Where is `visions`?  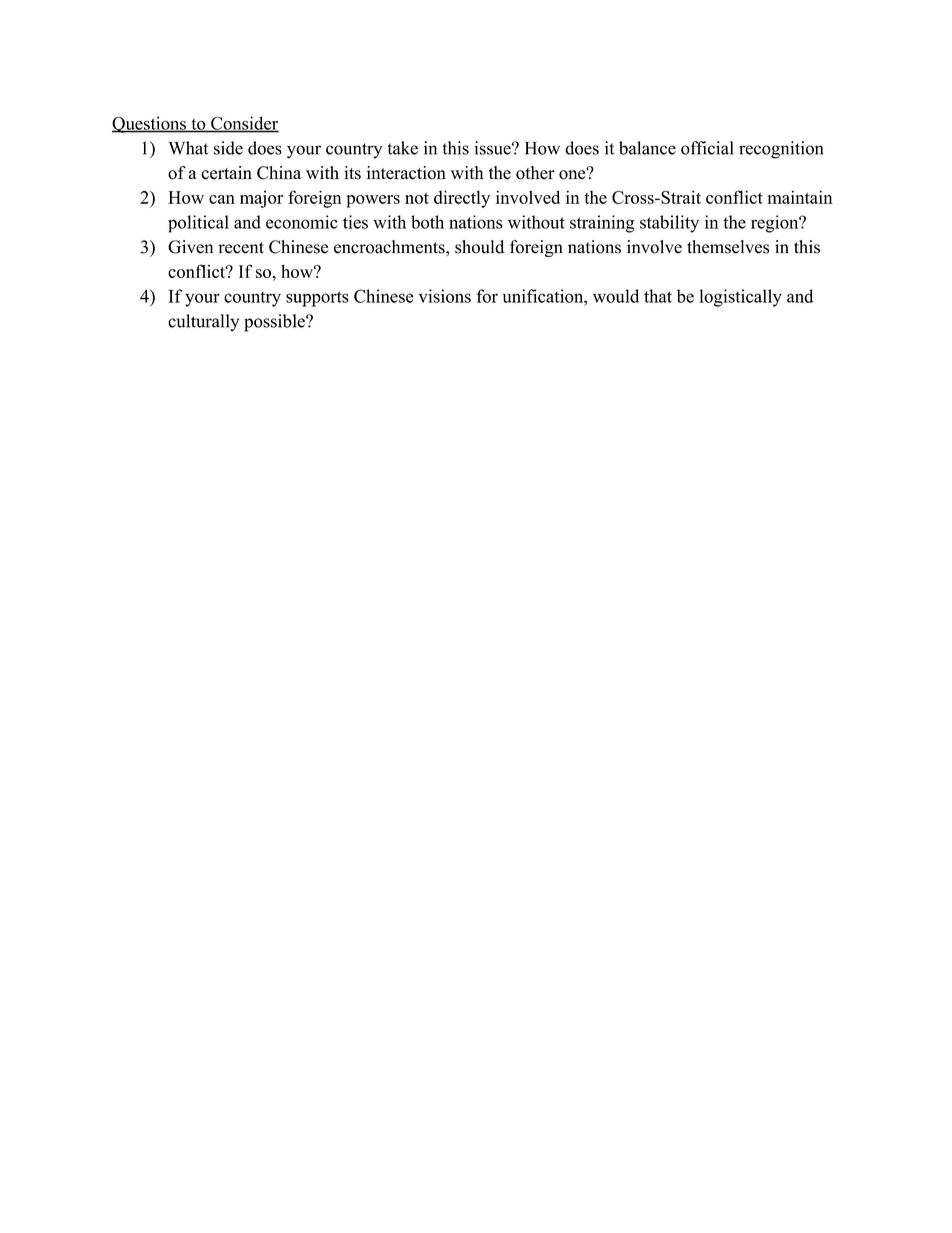 visions is located at coordinates (444, 296).
